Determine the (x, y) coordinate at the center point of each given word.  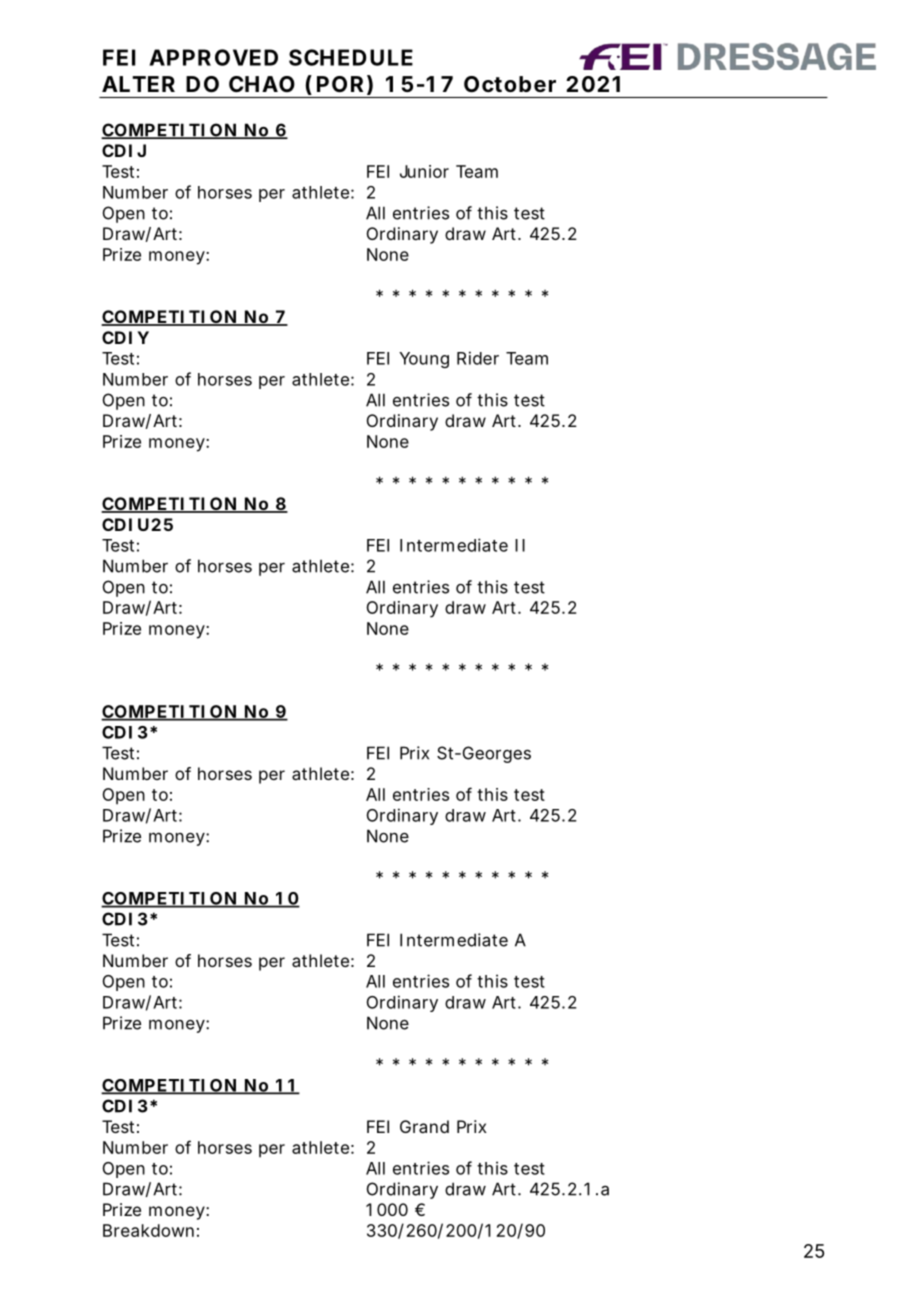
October (510, 84)
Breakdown (148, 1230)
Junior (424, 171)
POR (340, 84)
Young (424, 360)
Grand (424, 1126)
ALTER (138, 84)
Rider (478, 358)
